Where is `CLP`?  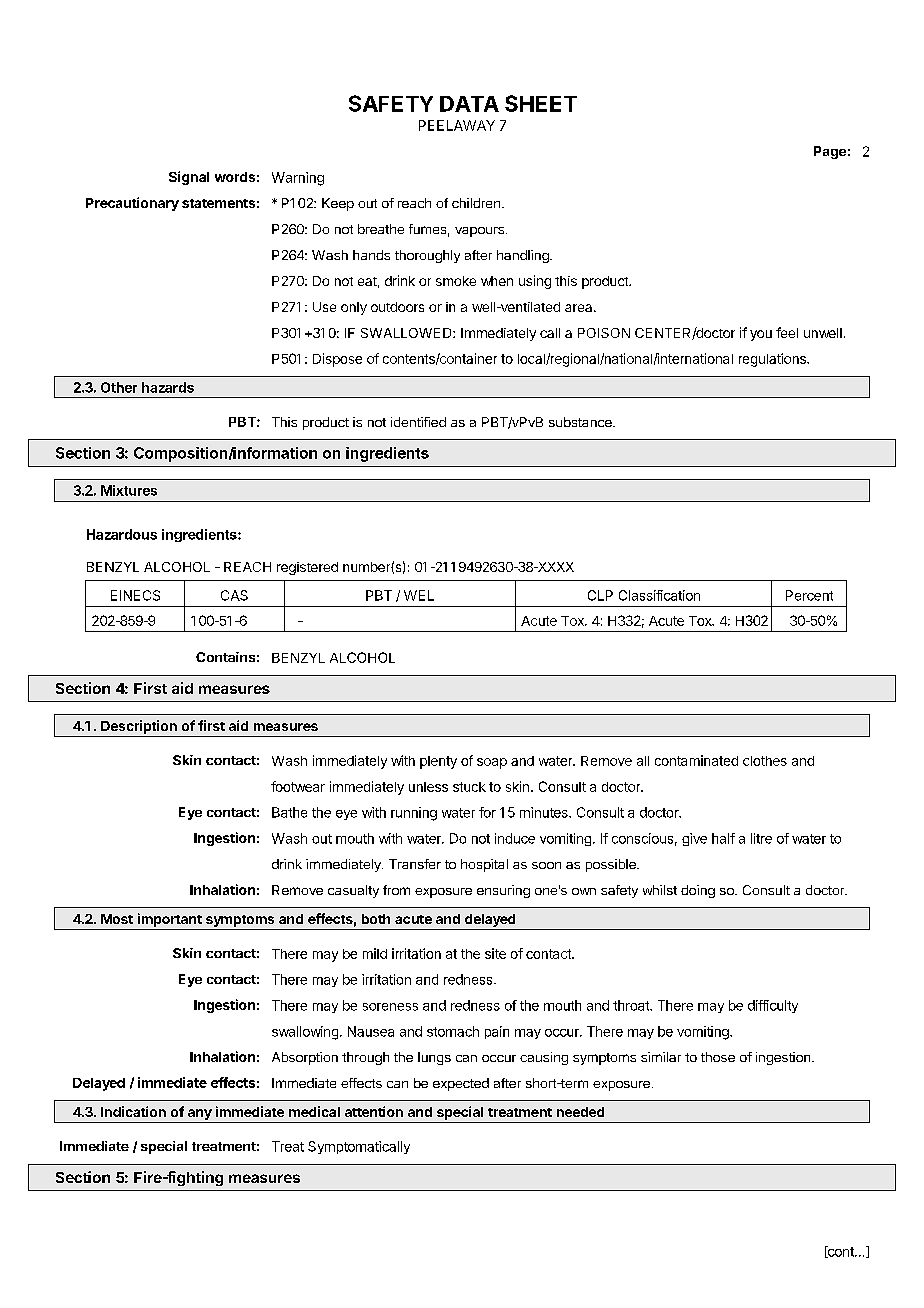 CLP is located at coordinates (600, 595).
